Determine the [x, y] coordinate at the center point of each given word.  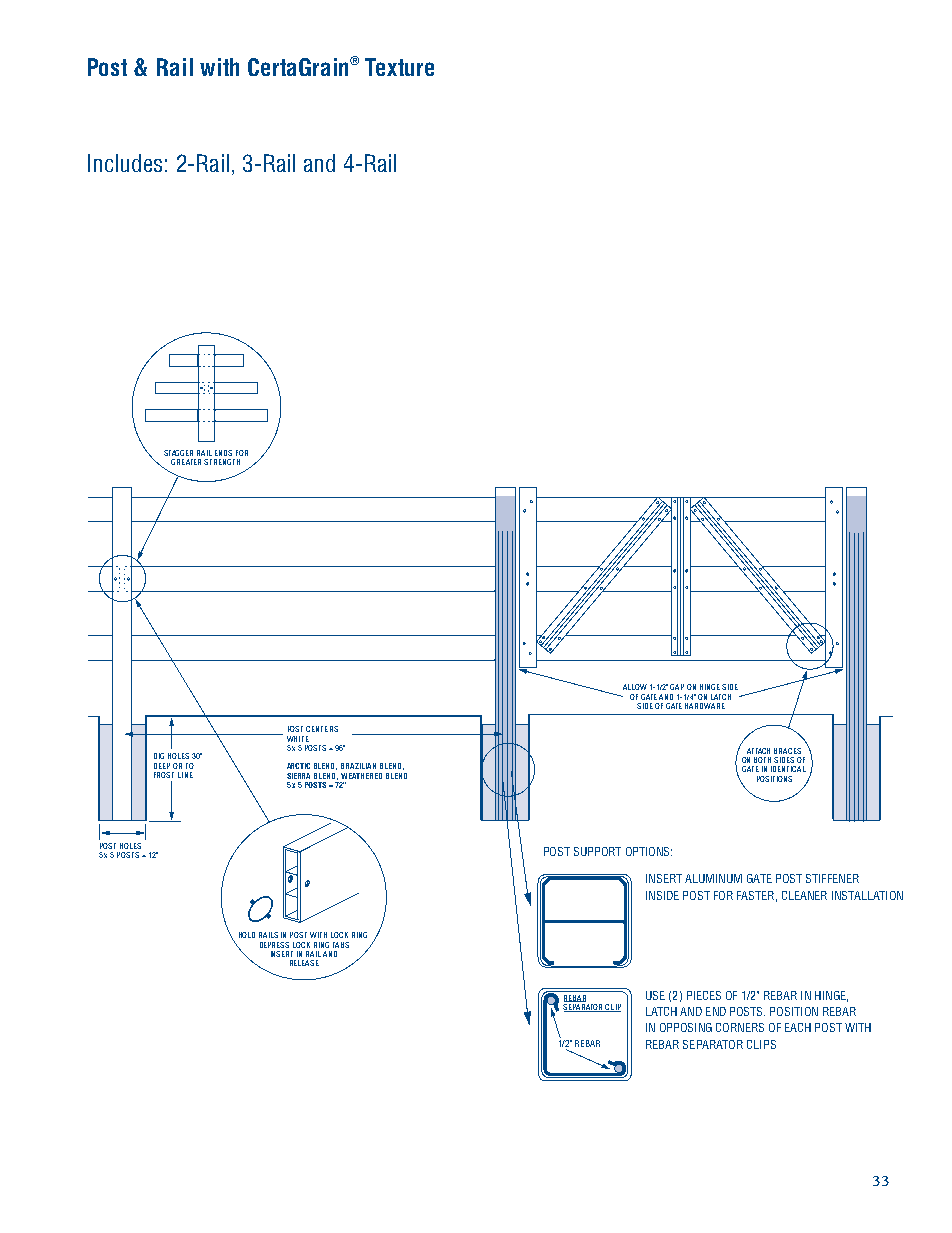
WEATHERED [361, 776]
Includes [125, 163]
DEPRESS [274, 945]
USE [655, 995]
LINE [185, 775]
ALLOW [635, 687]
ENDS [223, 453]
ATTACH [758, 751]
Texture [399, 67]
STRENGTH [222, 462]
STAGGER [178, 453]
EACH [798, 1027]
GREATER [186, 462]
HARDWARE [705, 706]
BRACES [787, 751]
